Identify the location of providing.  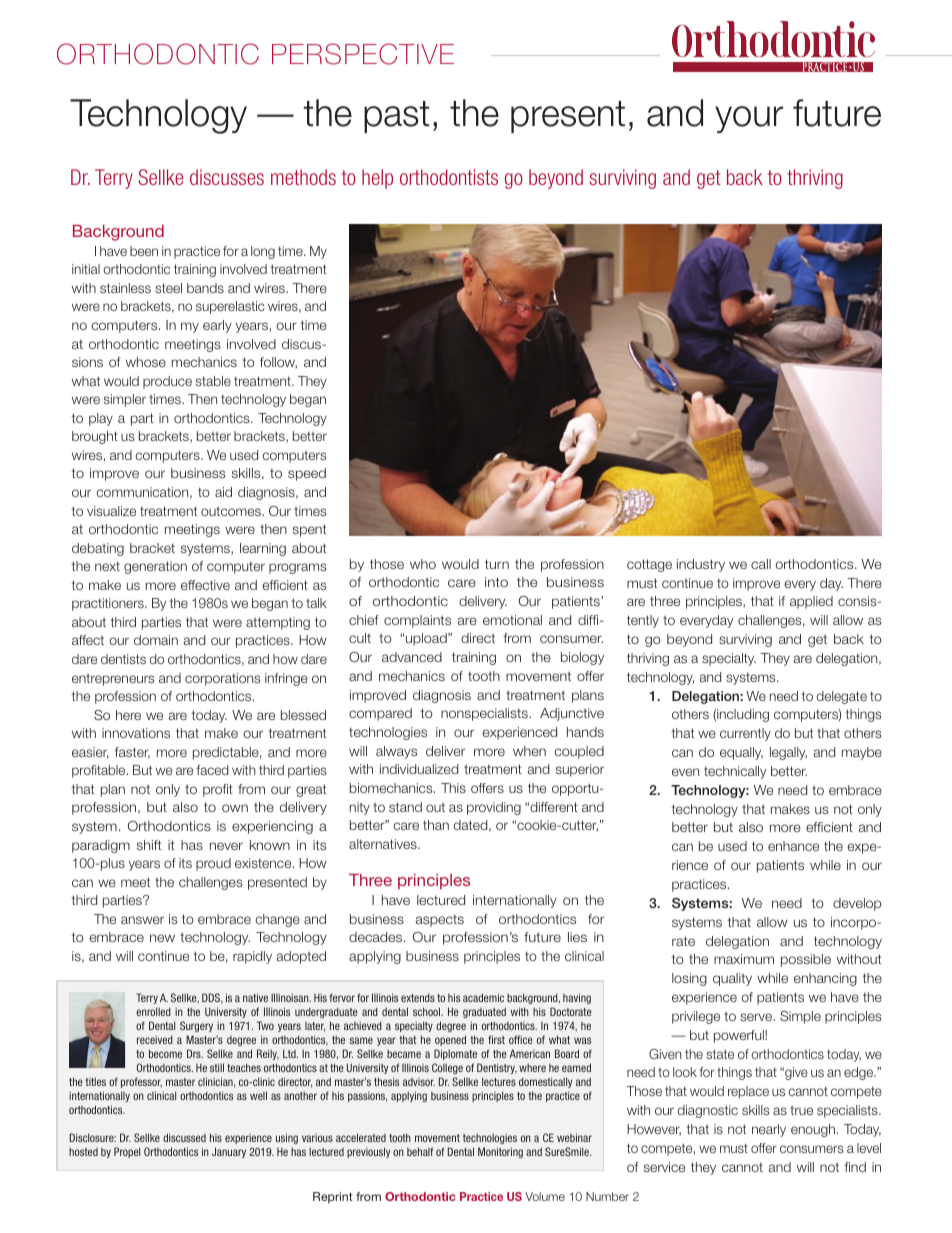
(494, 808).
